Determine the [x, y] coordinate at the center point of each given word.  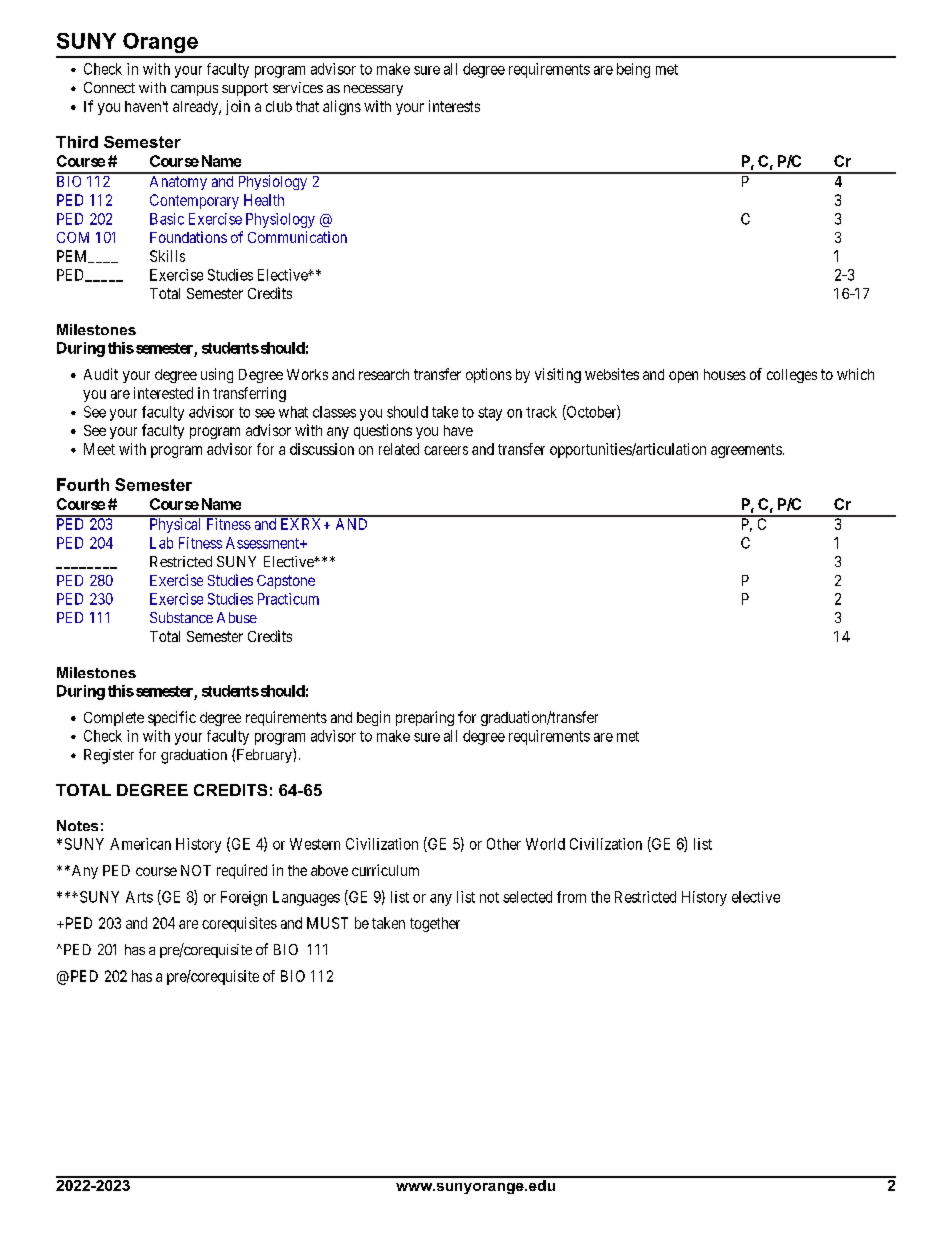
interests [454, 106]
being [633, 70]
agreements [746, 451]
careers [446, 450]
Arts [139, 897]
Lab [161, 543]
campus [194, 90]
